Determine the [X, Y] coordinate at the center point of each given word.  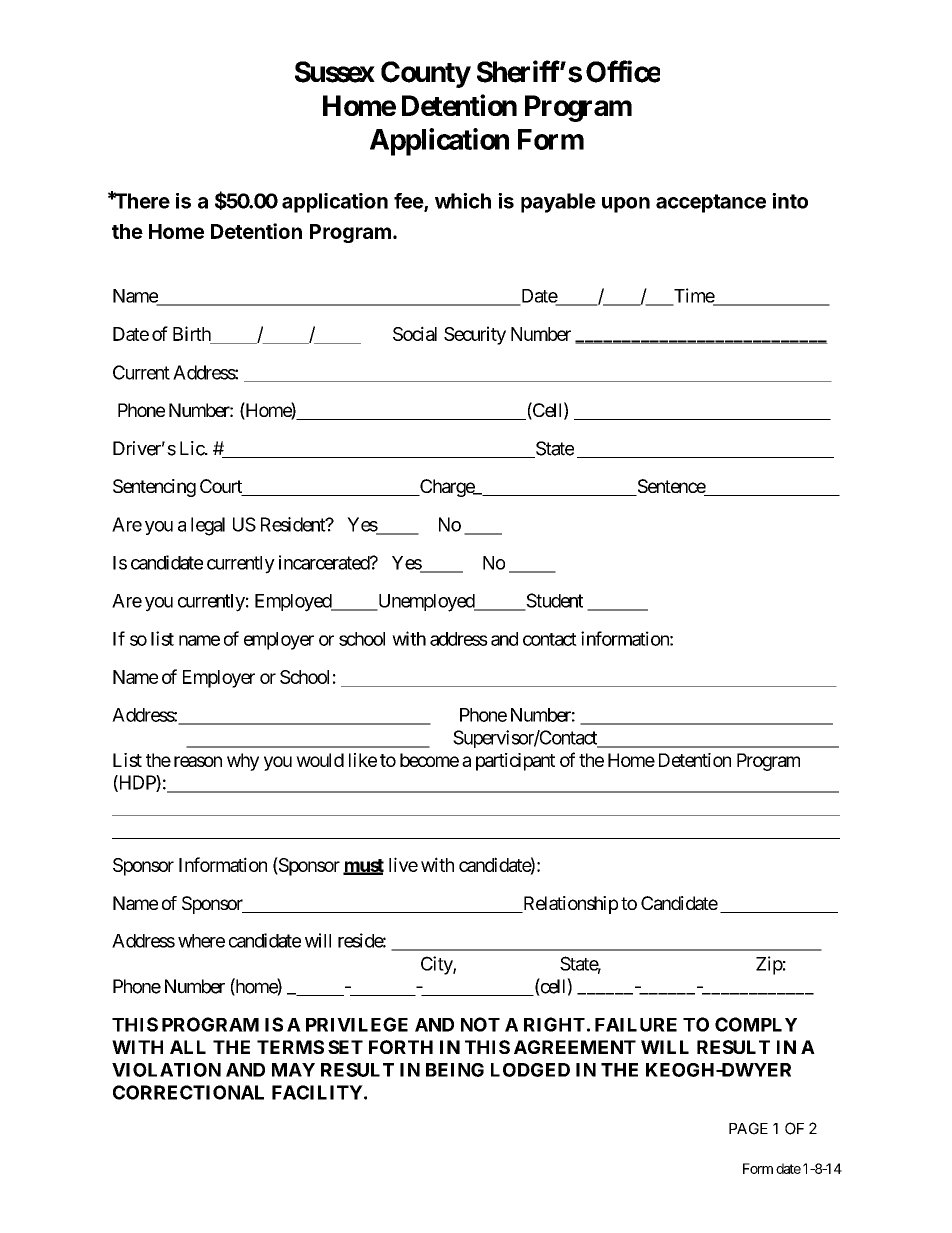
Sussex [335, 72]
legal [208, 526]
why [243, 762]
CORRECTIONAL [188, 1092]
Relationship [569, 905]
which [463, 201]
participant [515, 762]
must [363, 866]
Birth [192, 333]
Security [475, 335]
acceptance [711, 203]
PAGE [748, 1128]
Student [553, 601]
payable [558, 203]
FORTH [401, 1047]
